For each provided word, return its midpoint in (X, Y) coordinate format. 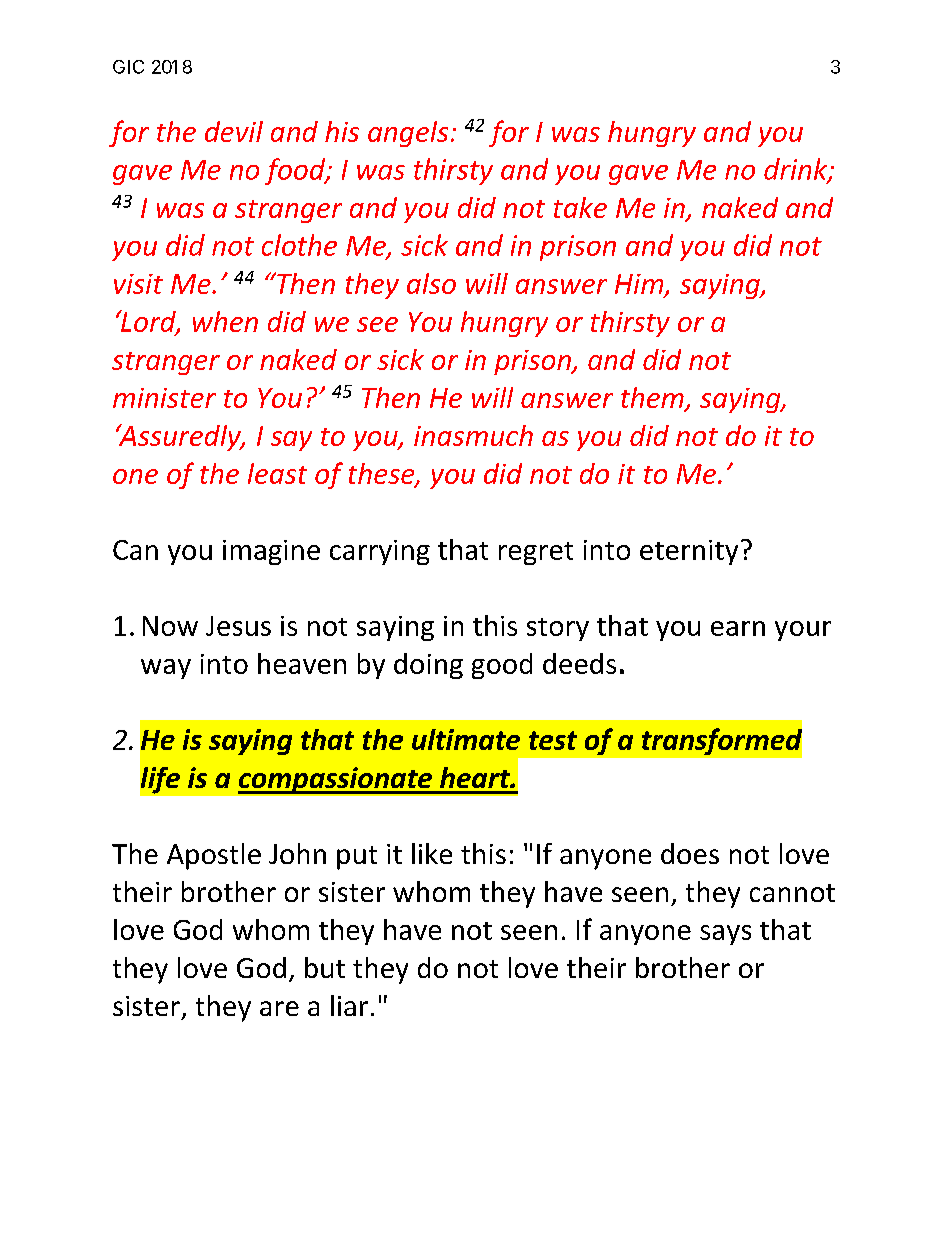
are (279, 1008)
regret (536, 553)
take (580, 207)
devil (234, 131)
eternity (689, 552)
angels (408, 134)
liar (349, 1005)
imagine (271, 552)
